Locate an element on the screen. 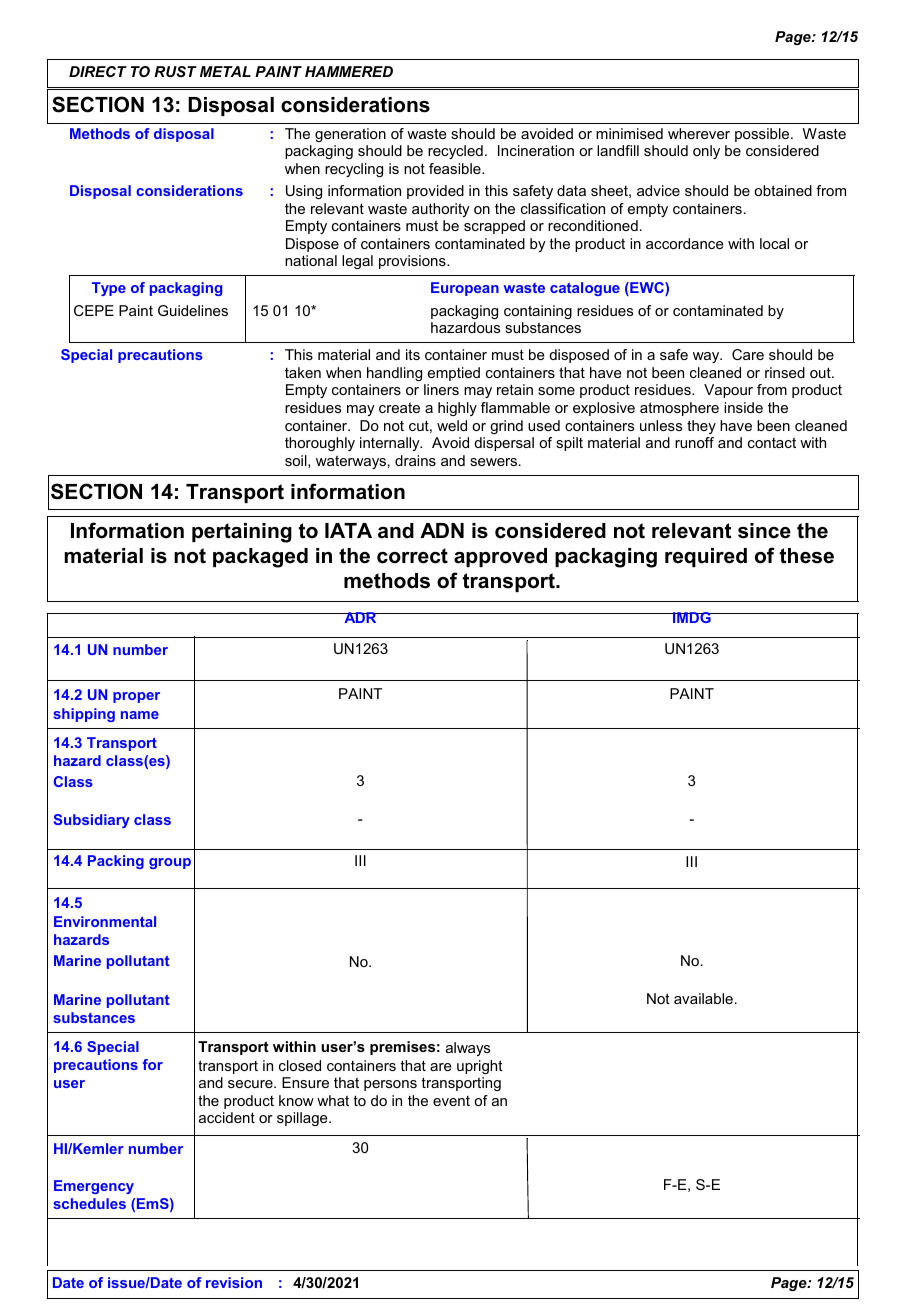 Image resolution: width=924 pixels, height=1308 pixels. drains is located at coordinates (415, 460).
